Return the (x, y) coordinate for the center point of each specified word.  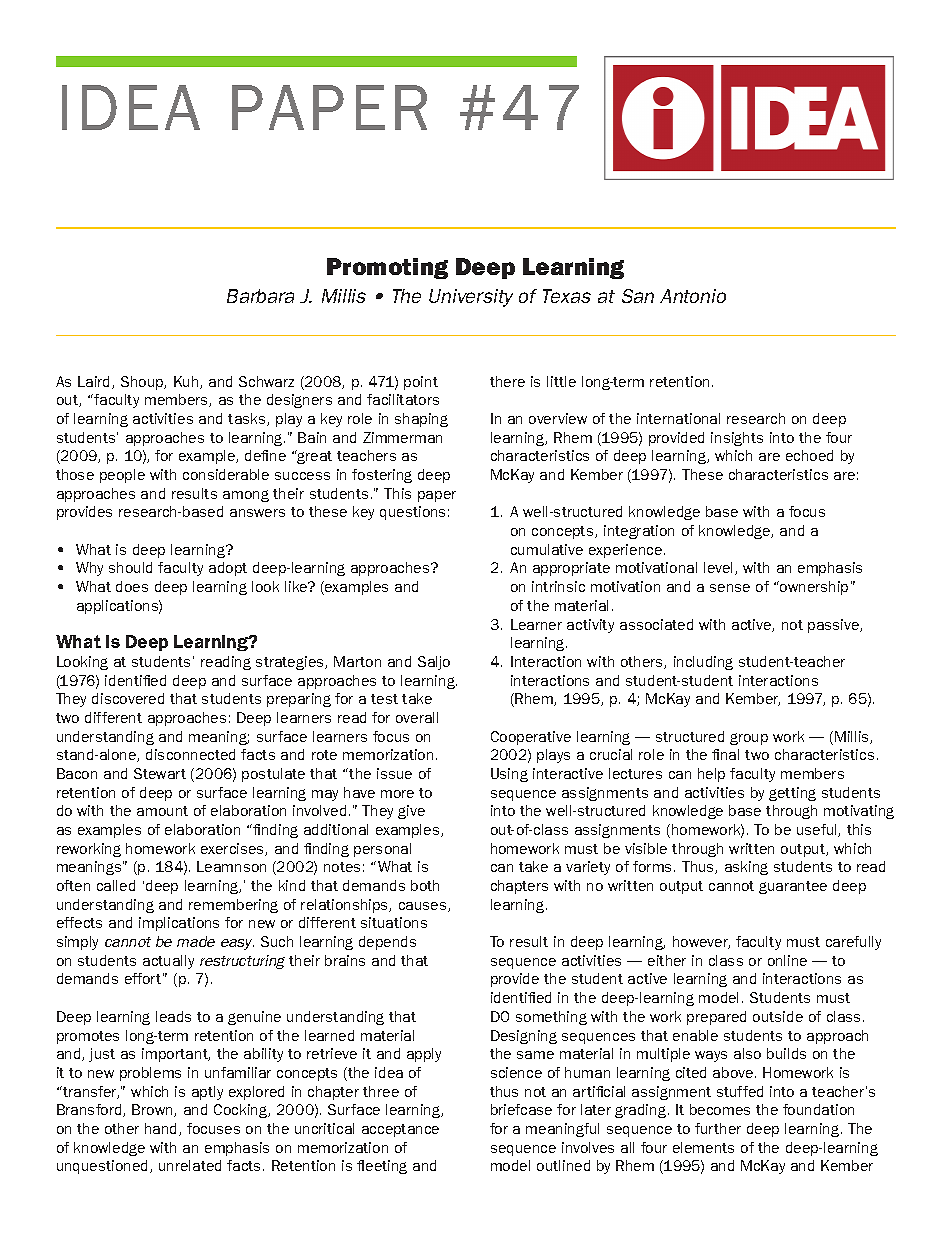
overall (417, 717)
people (122, 476)
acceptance (400, 1130)
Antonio (693, 296)
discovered (128, 698)
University (471, 298)
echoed (809, 455)
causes (424, 907)
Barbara (260, 296)
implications (179, 924)
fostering (382, 476)
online (787, 960)
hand (162, 1129)
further (718, 1128)
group (749, 739)
